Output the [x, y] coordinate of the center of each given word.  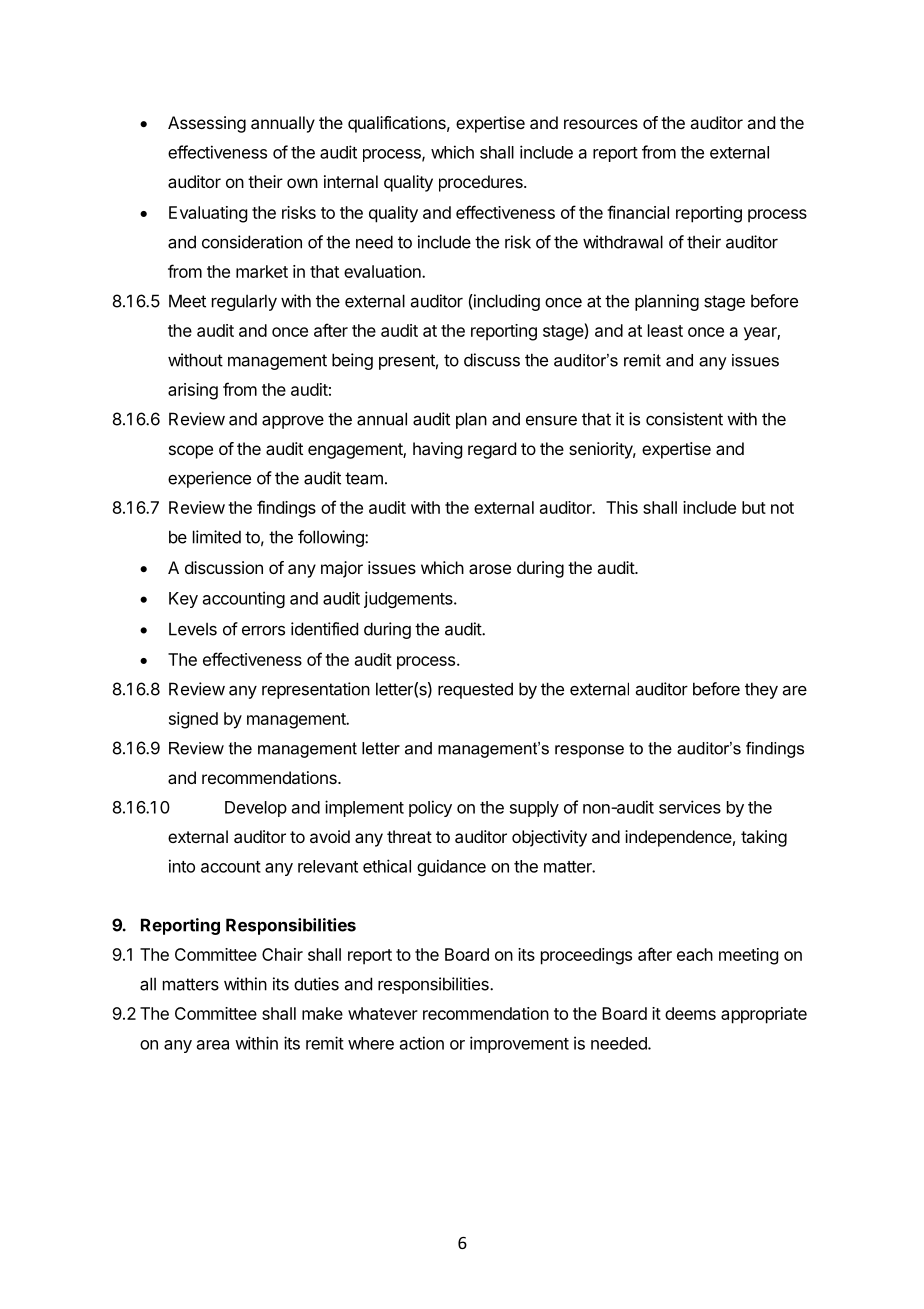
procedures [482, 183]
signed [193, 720]
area [213, 1045]
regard [492, 450]
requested [475, 690]
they [761, 690]
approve [293, 422]
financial [638, 212]
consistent [684, 419]
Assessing [207, 124]
